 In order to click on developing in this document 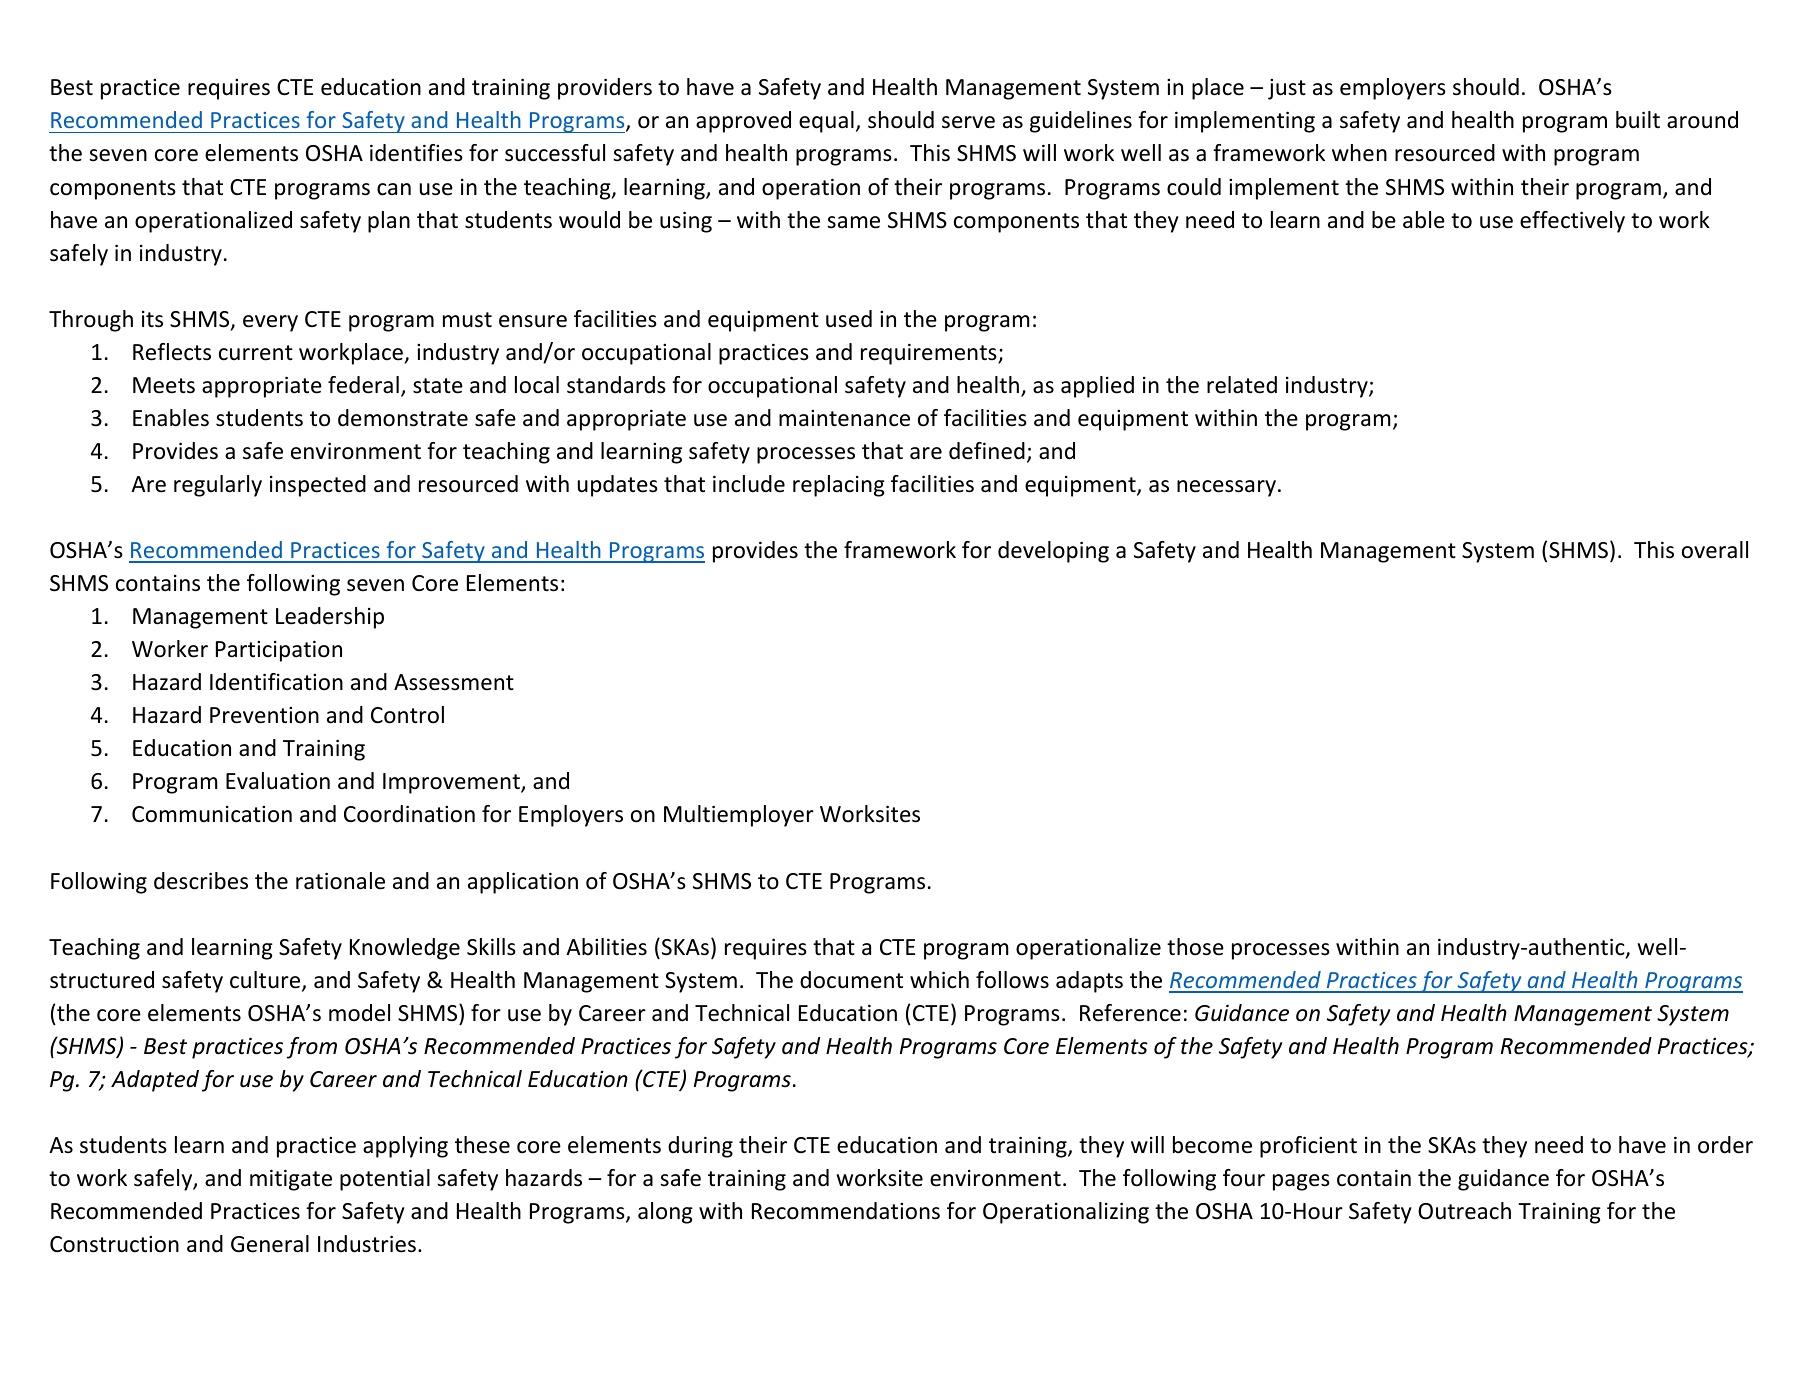, I will do `click(1053, 552)`.
